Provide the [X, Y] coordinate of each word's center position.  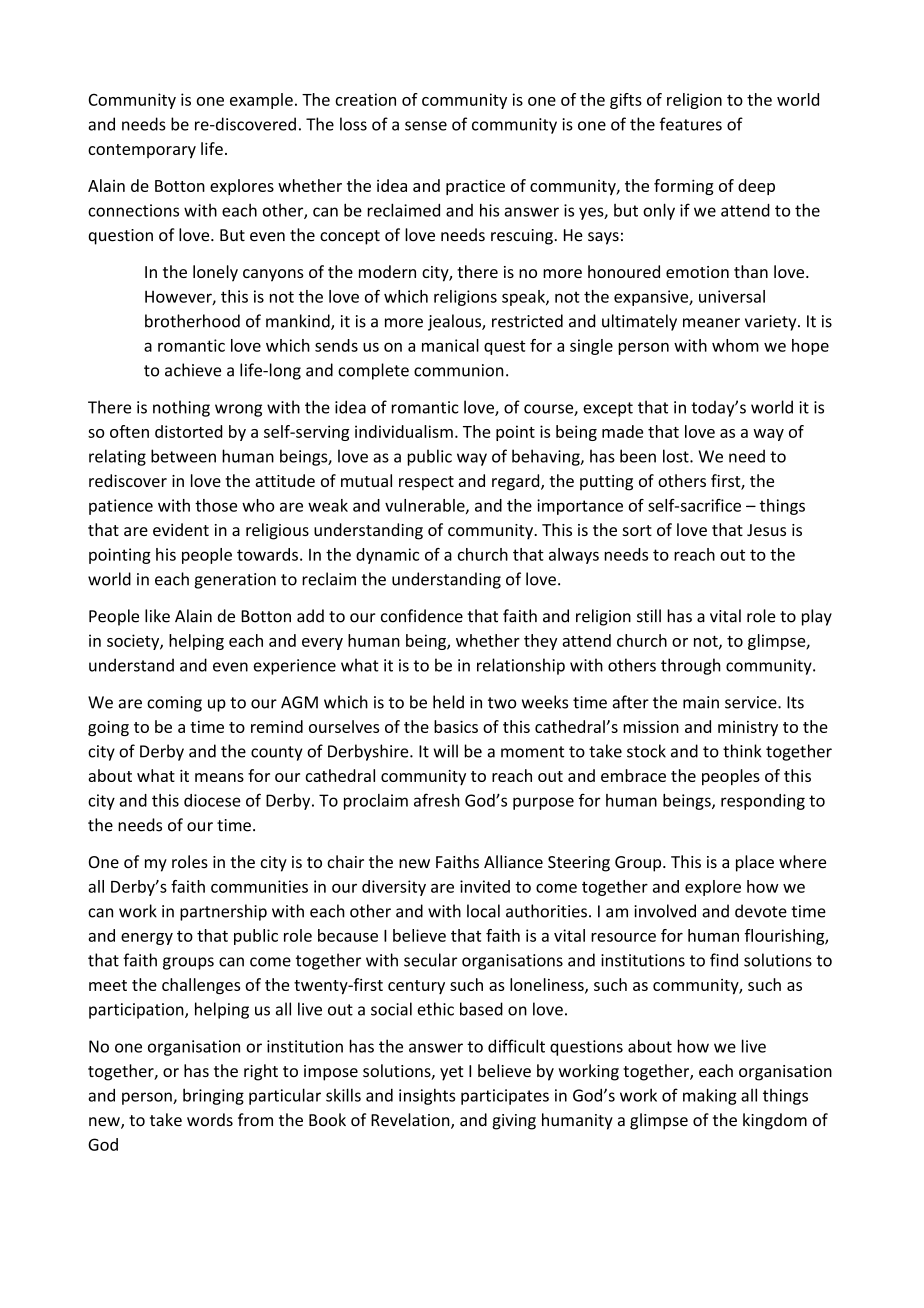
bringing [213, 1096]
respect [426, 483]
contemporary [142, 151]
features [690, 124]
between [183, 456]
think [742, 751]
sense [426, 126]
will [445, 751]
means [219, 777]
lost [677, 456]
